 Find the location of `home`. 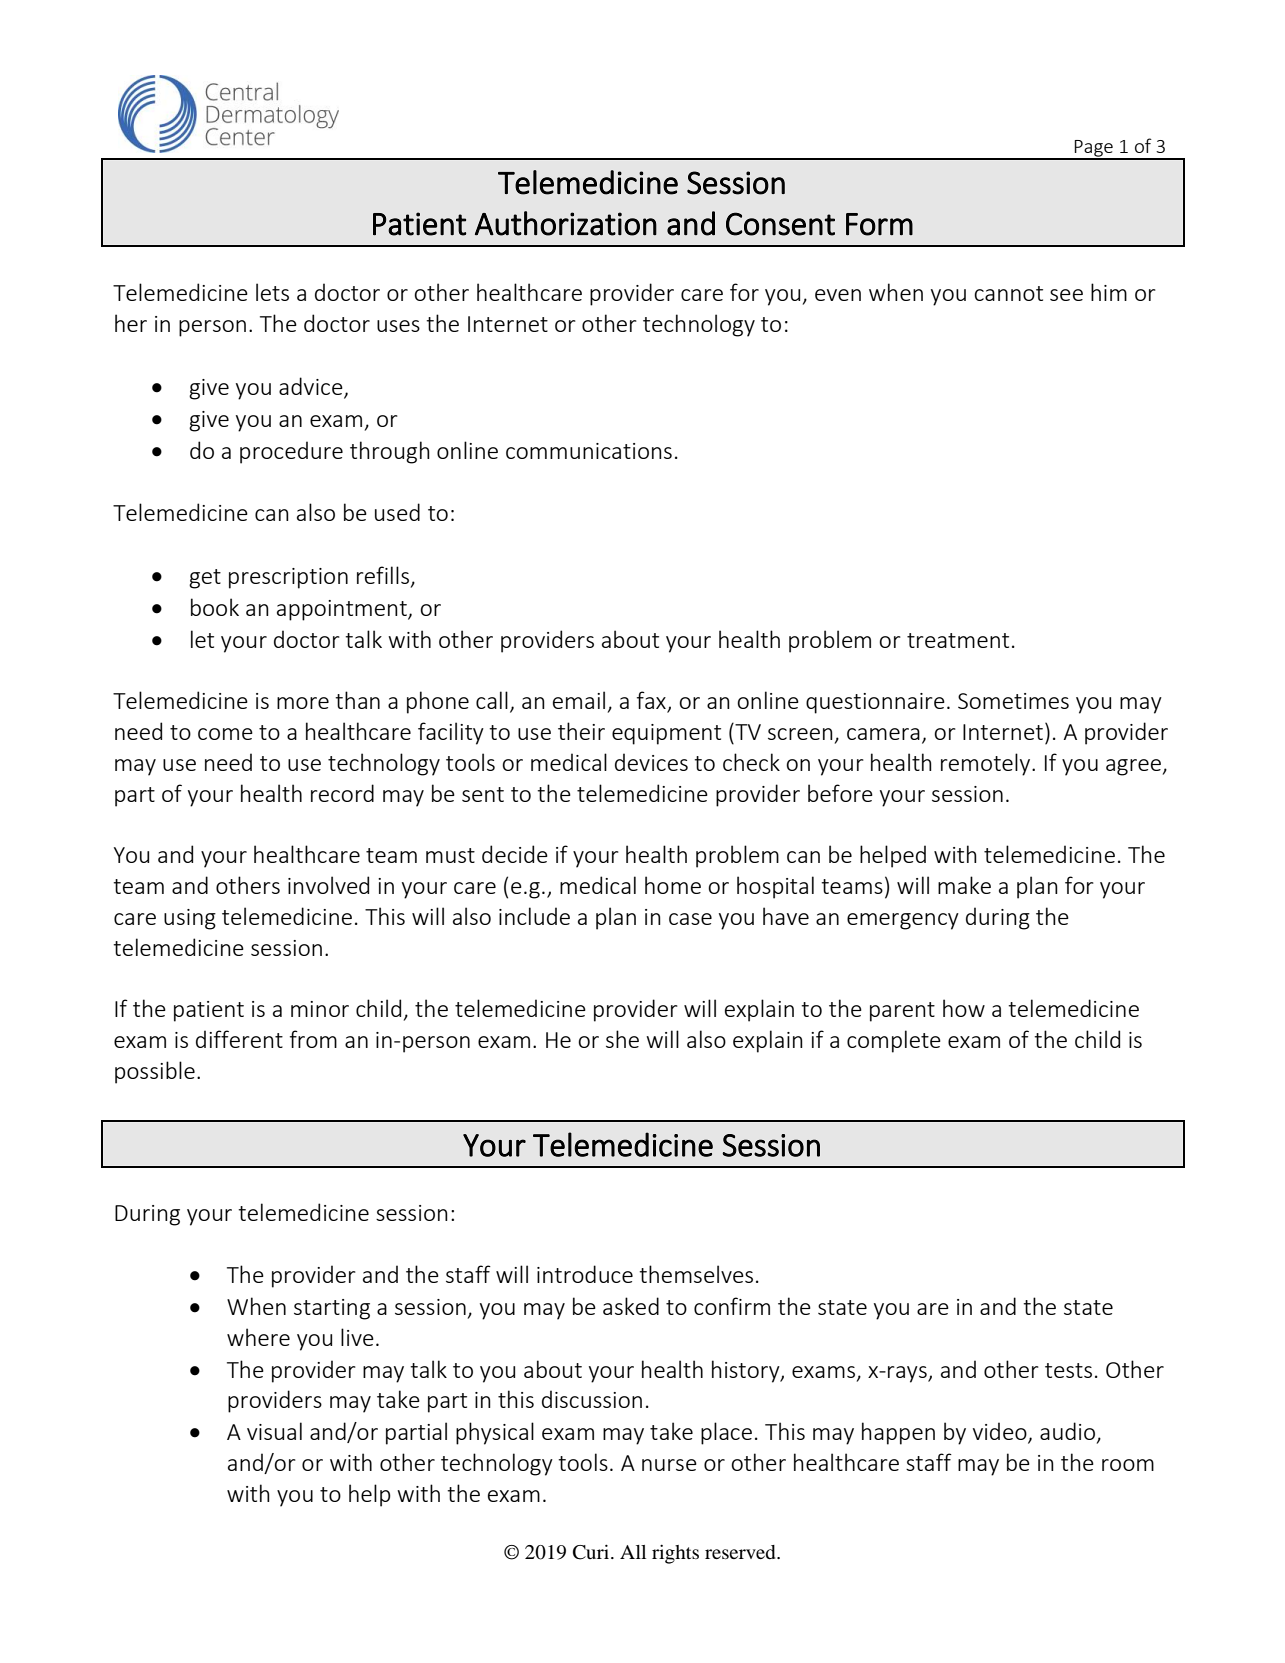

home is located at coordinates (673, 885).
